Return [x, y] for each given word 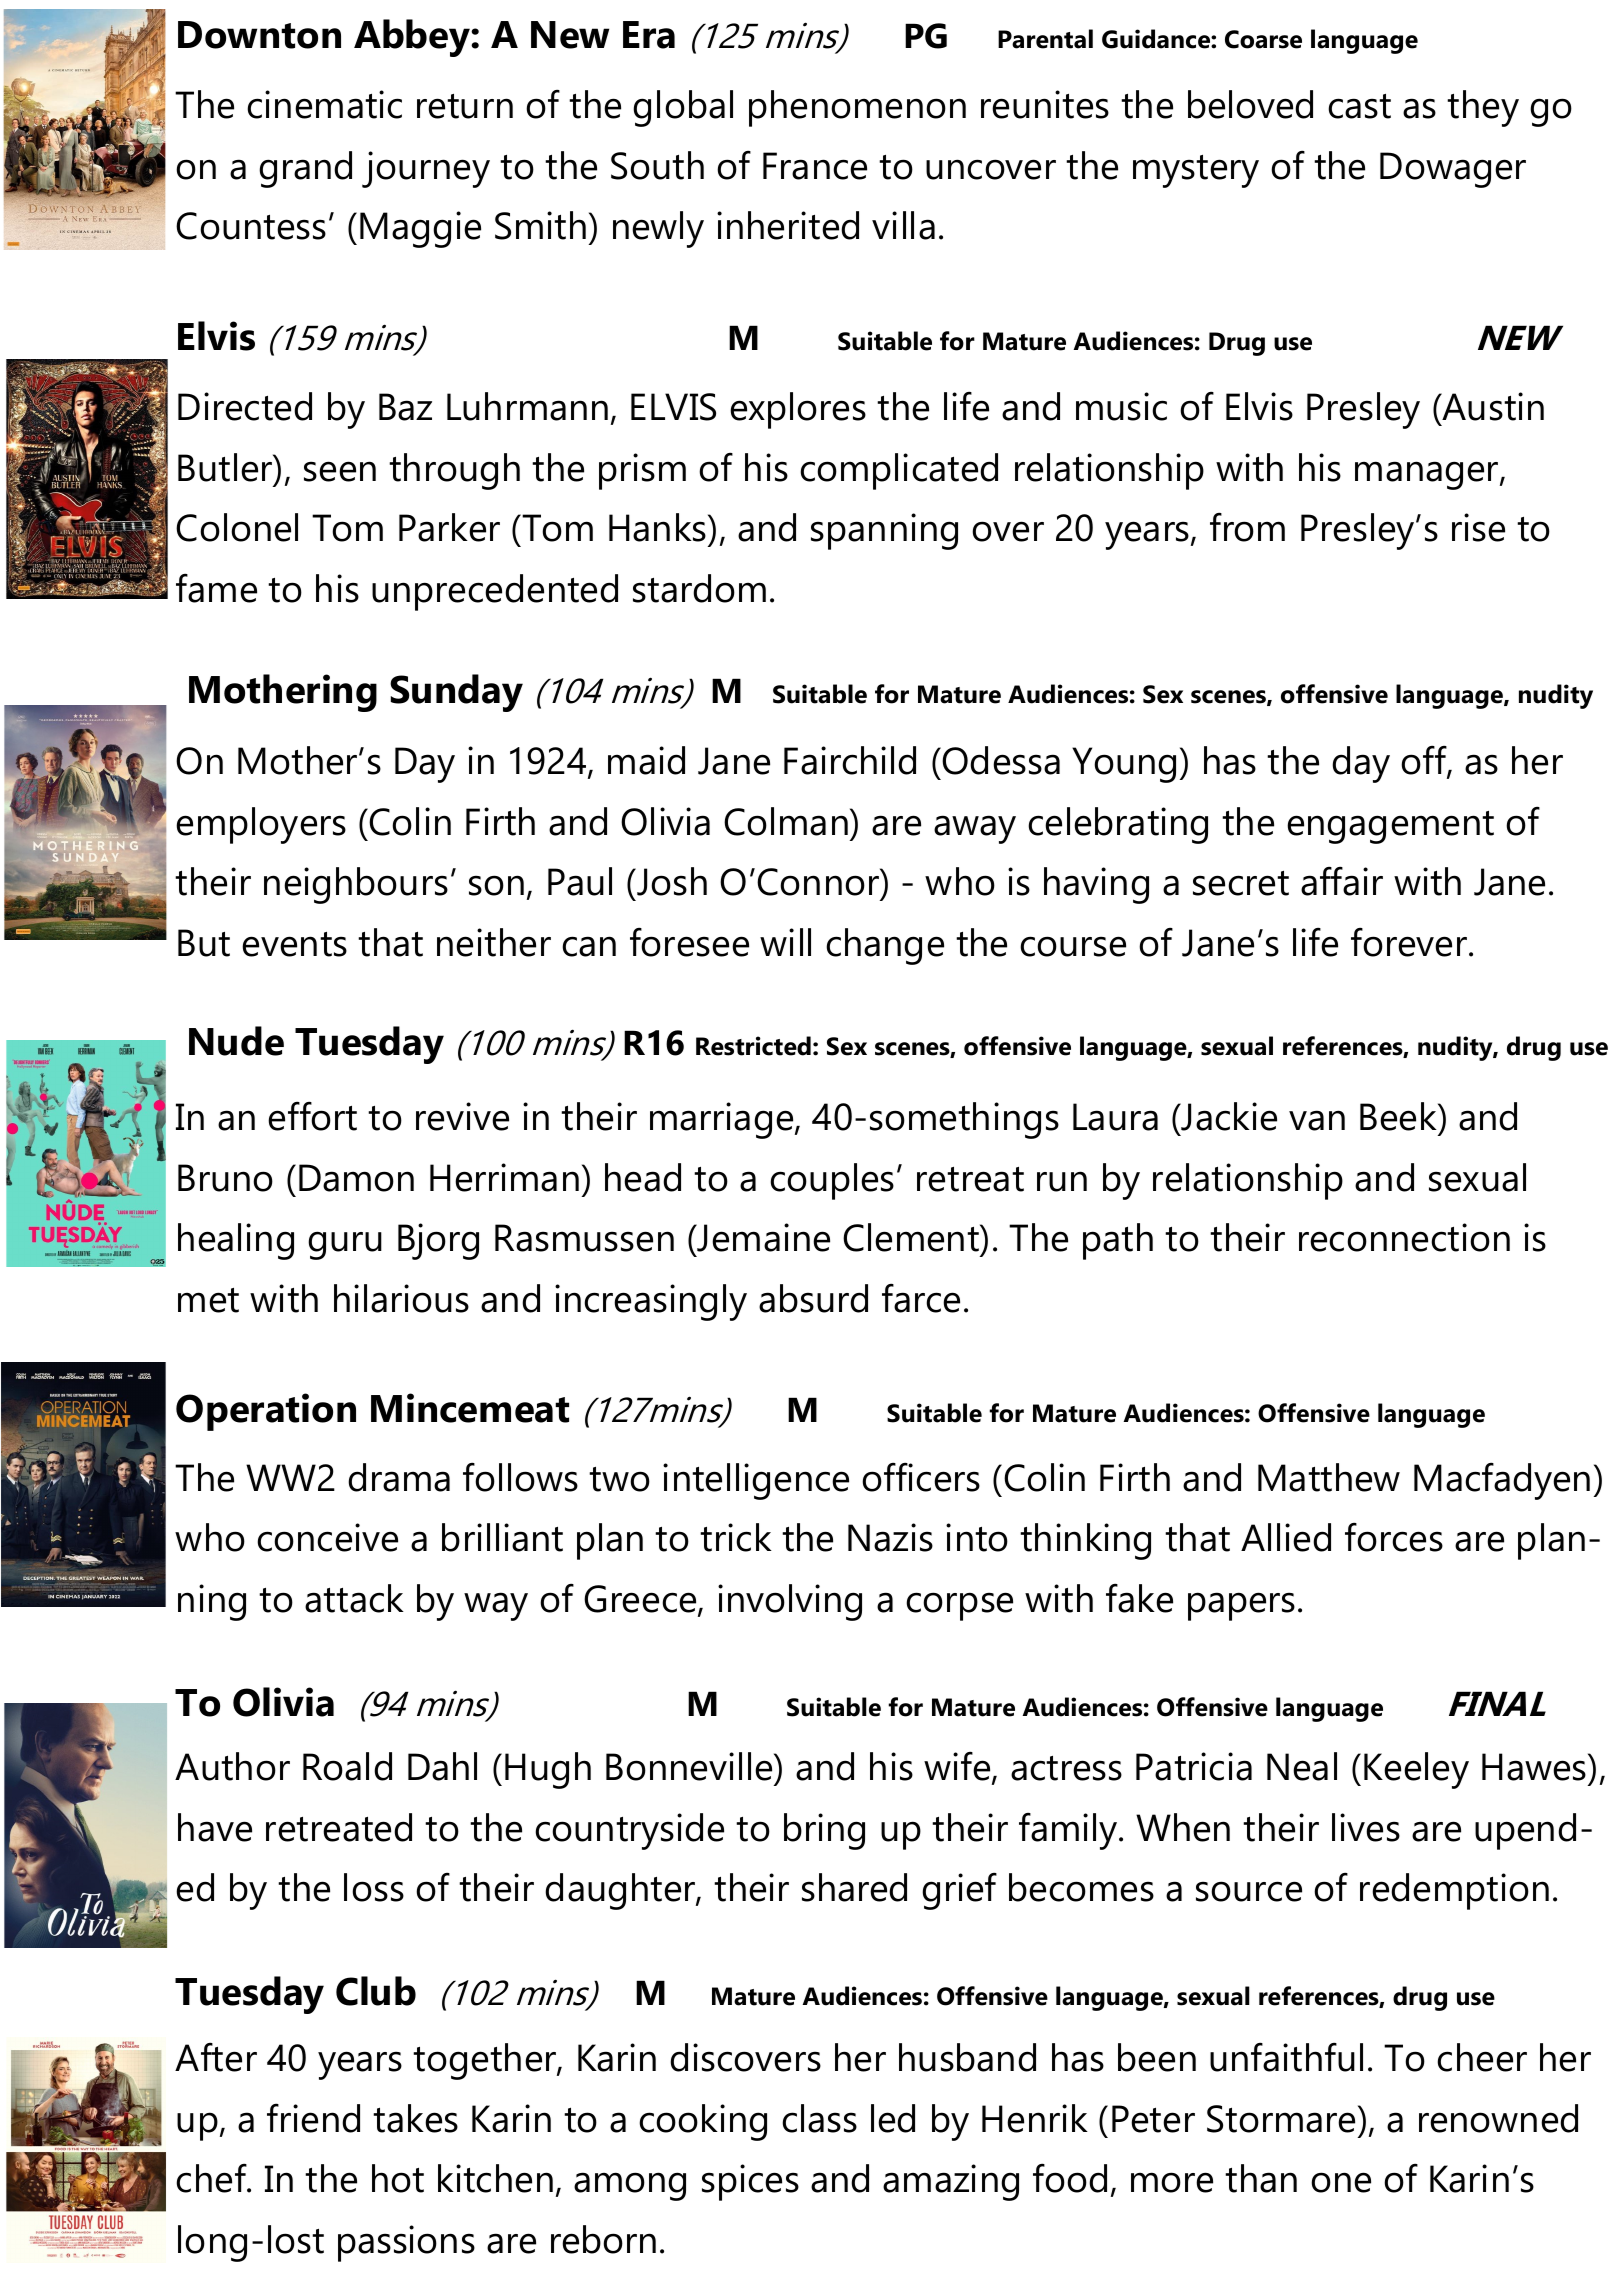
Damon [356, 1178]
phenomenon [857, 108]
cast [1359, 106]
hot [398, 2178]
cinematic [324, 104]
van [1317, 1120]
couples [832, 1181]
